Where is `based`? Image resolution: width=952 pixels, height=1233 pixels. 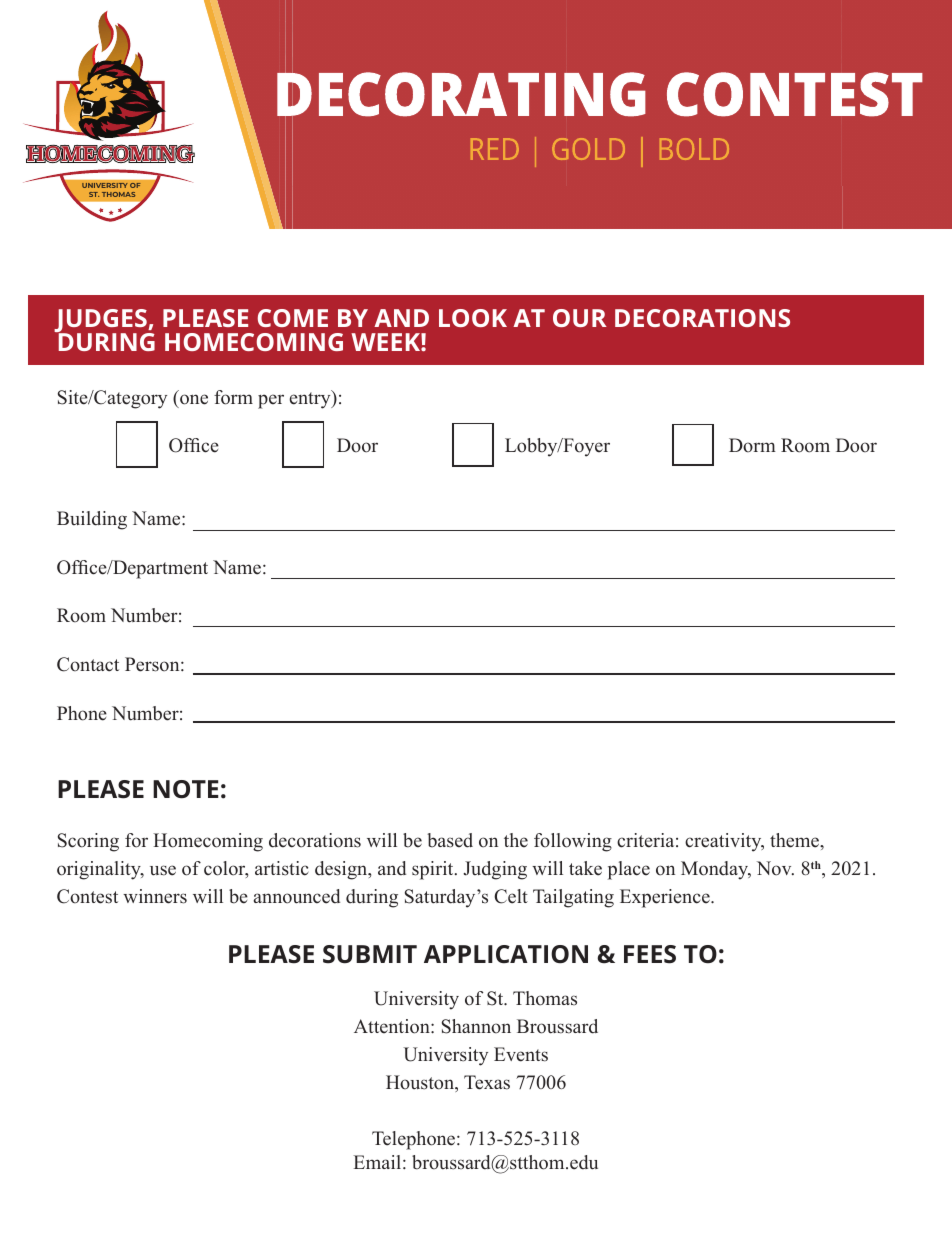 based is located at coordinates (450, 840).
